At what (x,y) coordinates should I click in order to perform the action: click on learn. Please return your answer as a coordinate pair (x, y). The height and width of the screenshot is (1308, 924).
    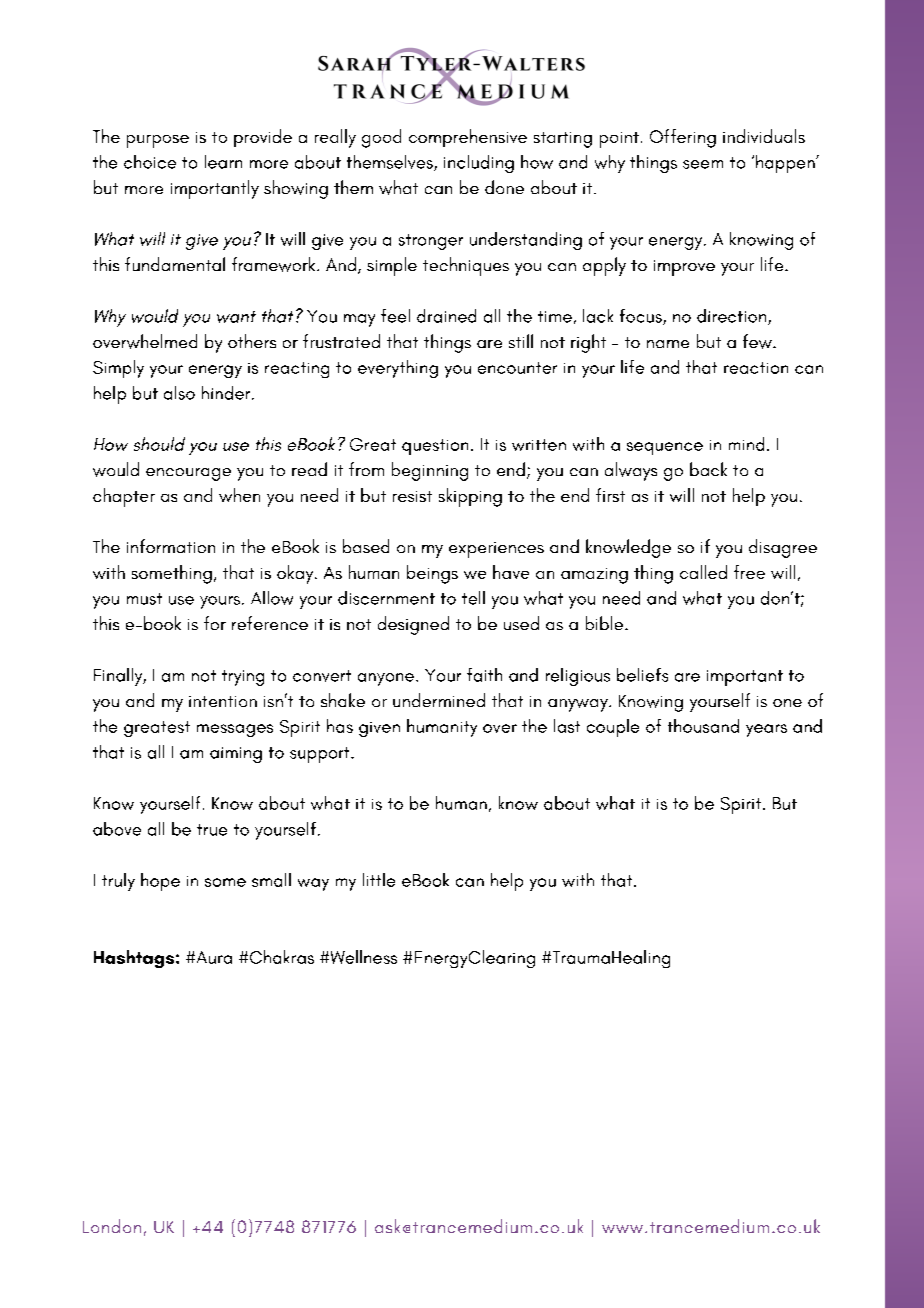
    Looking at the image, I should click on (223, 162).
